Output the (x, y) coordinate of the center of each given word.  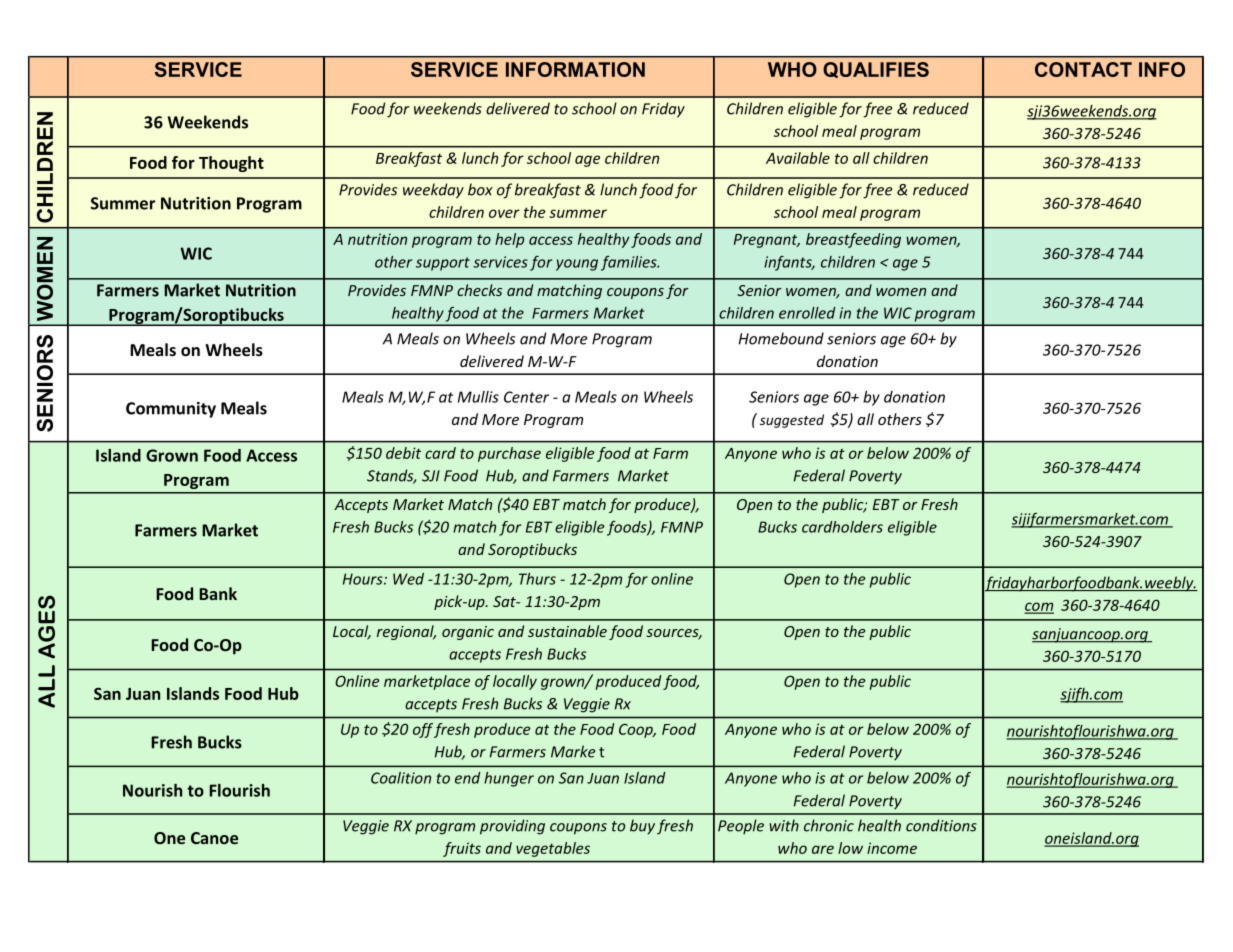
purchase (509, 454)
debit (403, 453)
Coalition (401, 778)
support (443, 264)
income (892, 848)
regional (406, 632)
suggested (792, 421)
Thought (231, 164)
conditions (941, 825)
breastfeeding (853, 240)
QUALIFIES (876, 70)
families (630, 263)
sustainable (567, 631)
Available (798, 158)
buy (642, 827)
